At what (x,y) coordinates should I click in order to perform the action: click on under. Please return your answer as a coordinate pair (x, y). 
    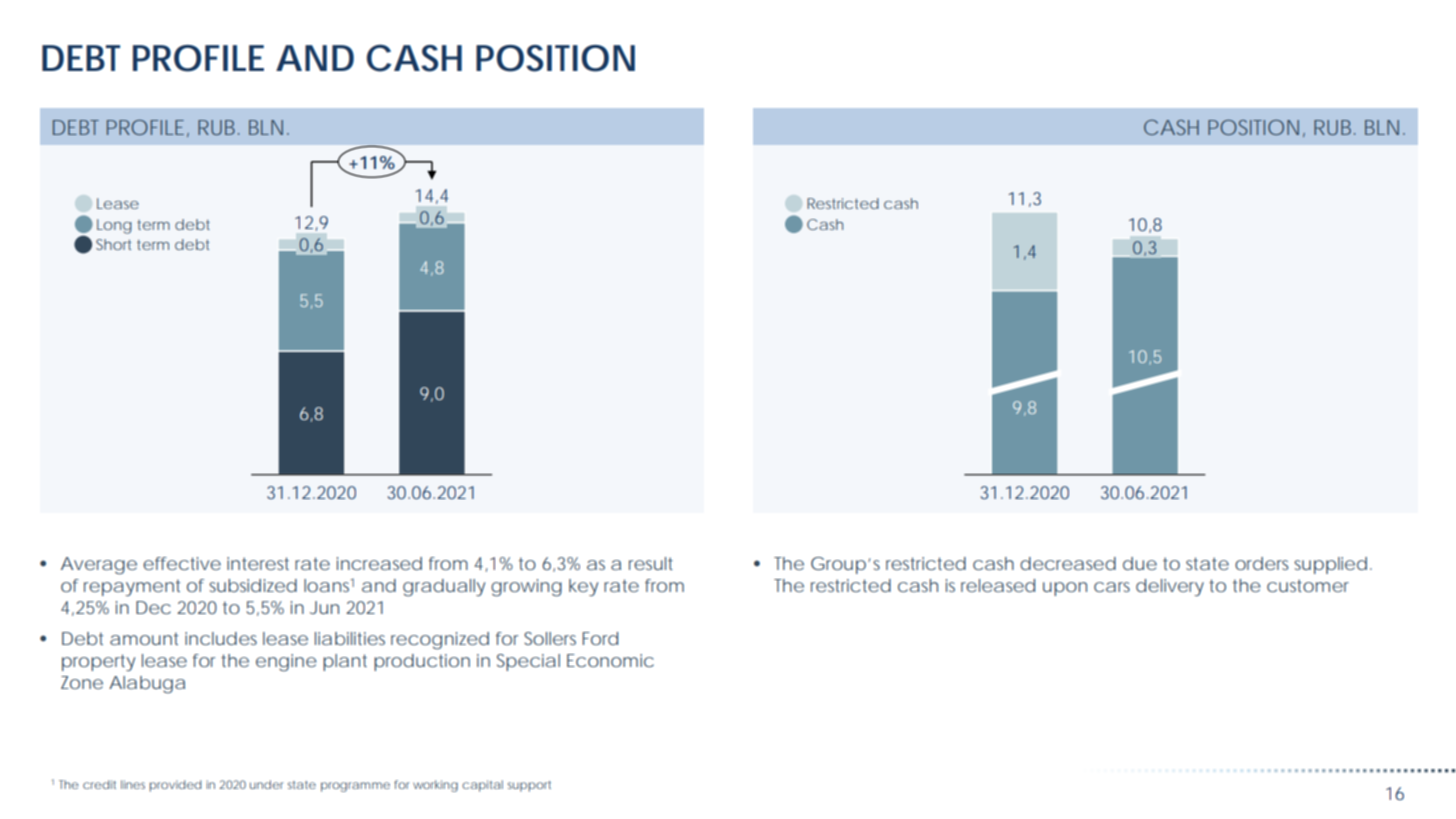
    Looking at the image, I should click on (266, 784).
